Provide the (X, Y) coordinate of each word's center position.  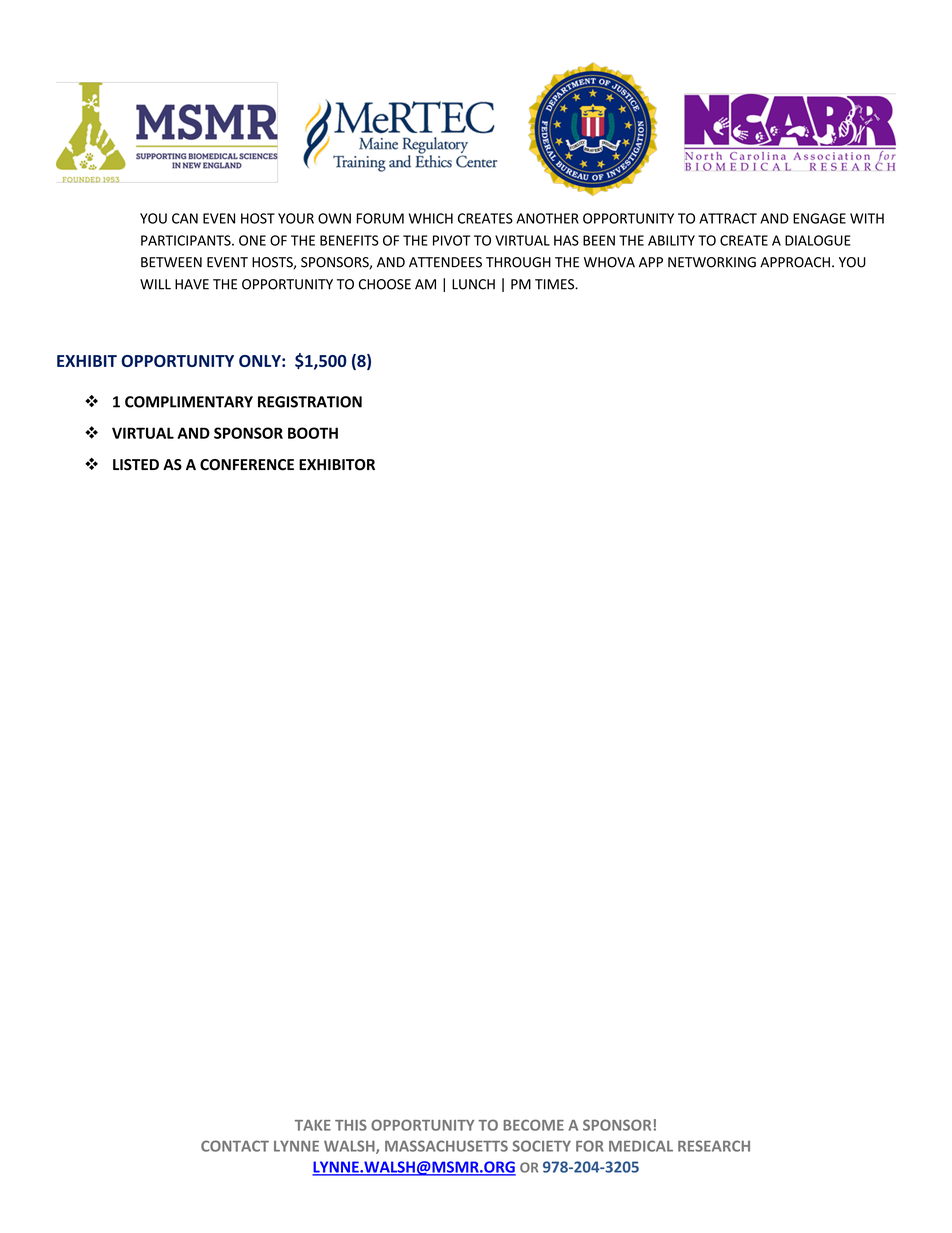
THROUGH (518, 262)
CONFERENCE (247, 465)
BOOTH (313, 433)
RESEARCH (714, 1146)
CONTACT (235, 1146)
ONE (252, 240)
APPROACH (795, 262)
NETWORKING (712, 262)
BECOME (534, 1125)
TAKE (313, 1125)
